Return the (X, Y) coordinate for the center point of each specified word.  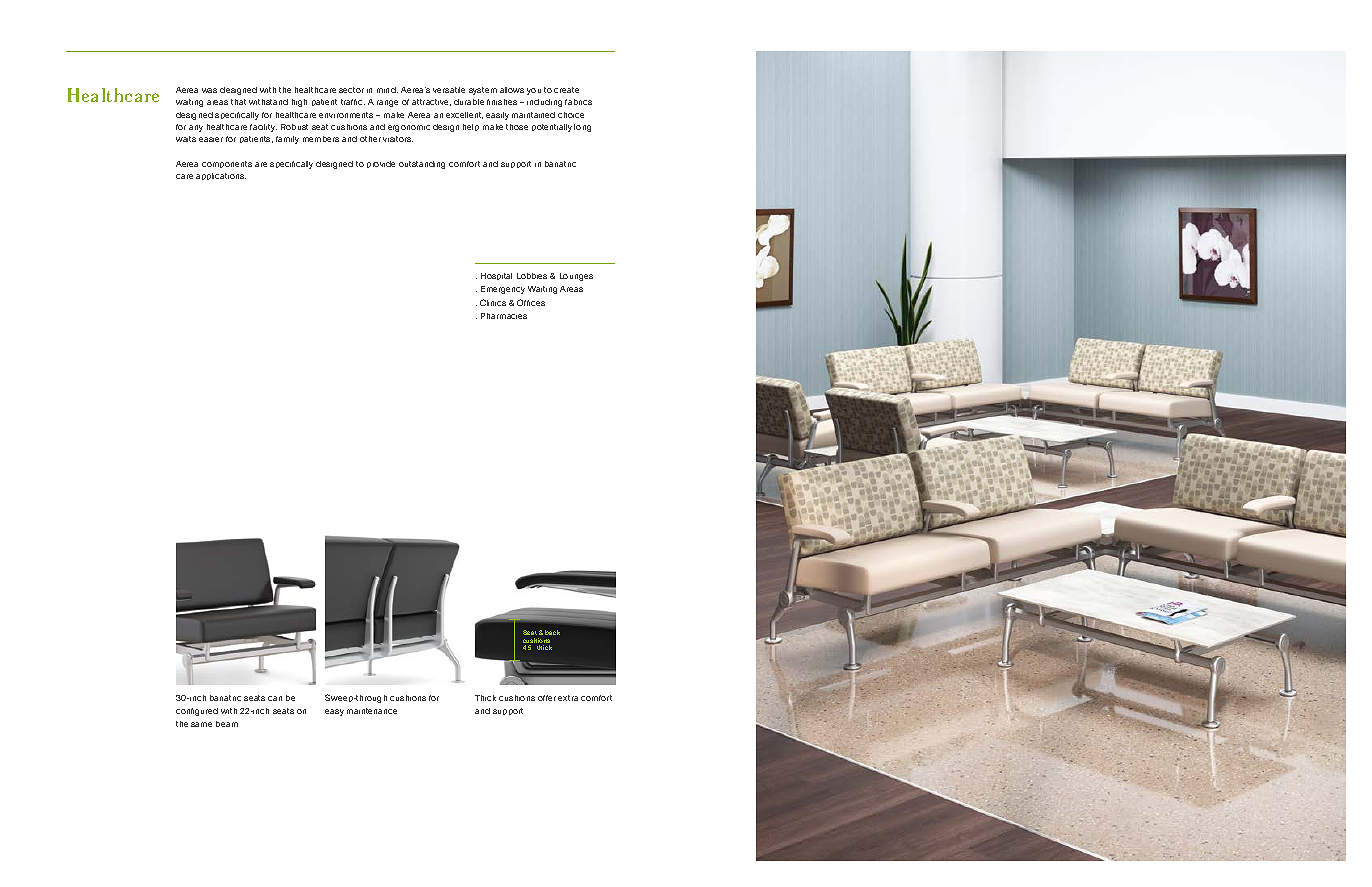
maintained (533, 115)
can (275, 698)
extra (568, 698)
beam (227, 724)
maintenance (372, 711)
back (552, 632)
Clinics (493, 302)
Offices (531, 302)
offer (547, 698)
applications (221, 176)
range (387, 103)
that (238, 102)
